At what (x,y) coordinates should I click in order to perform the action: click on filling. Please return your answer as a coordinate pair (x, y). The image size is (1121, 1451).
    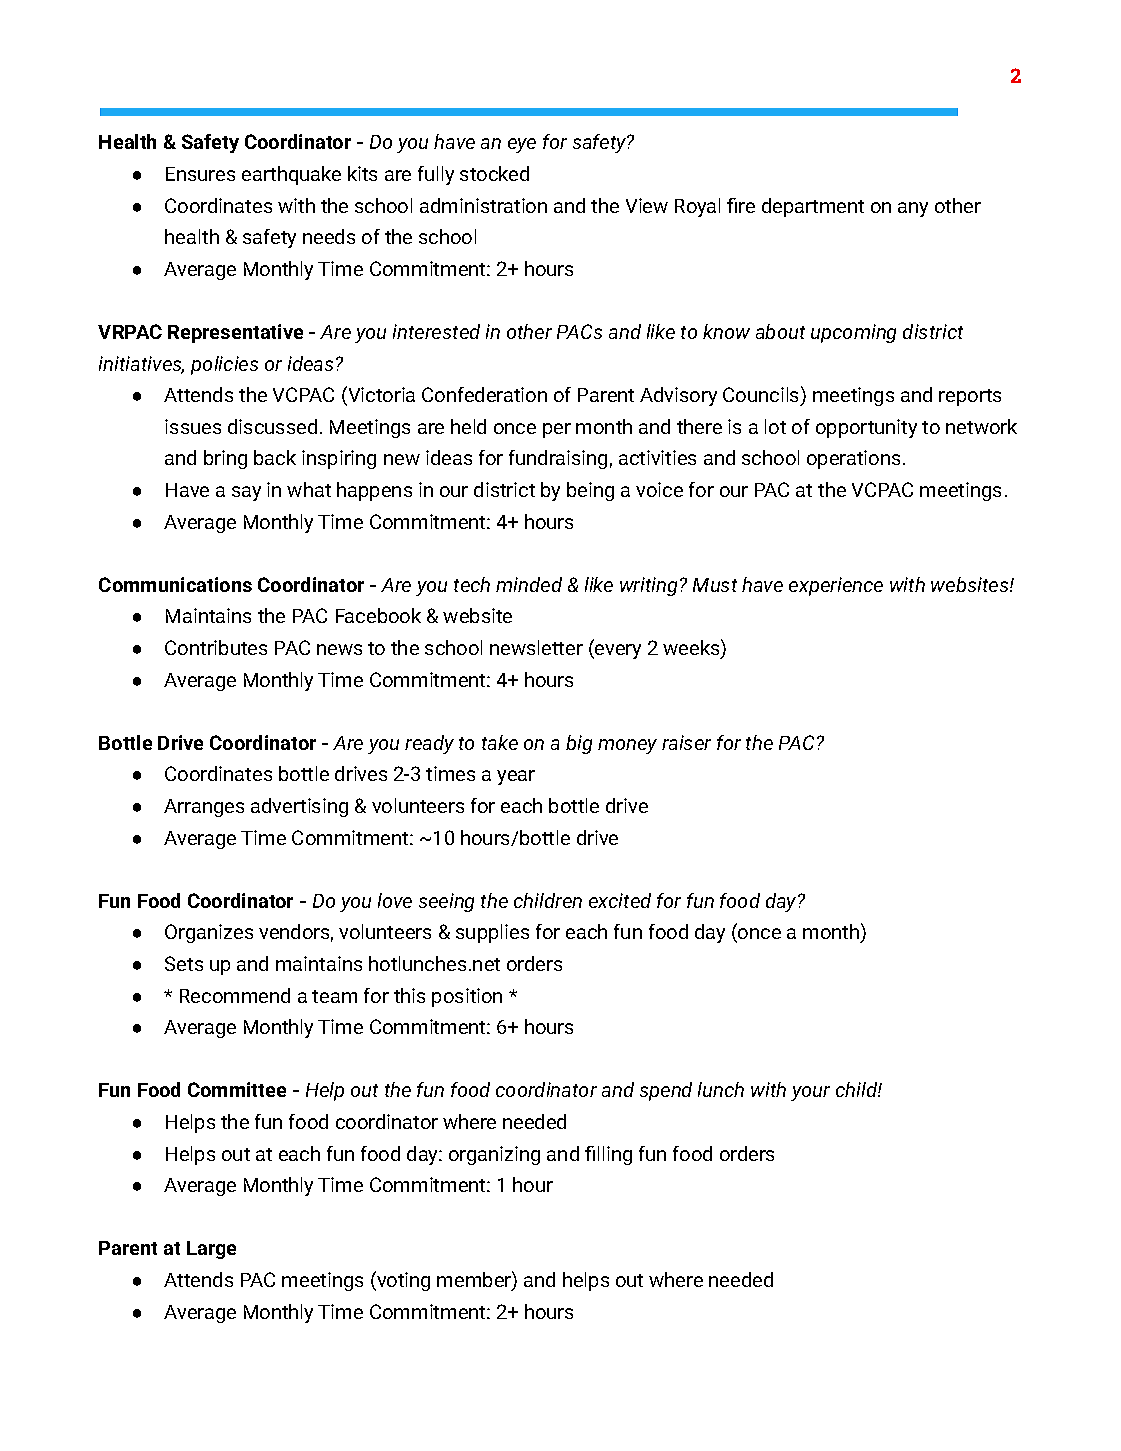
    Looking at the image, I should click on (608, 1155).
